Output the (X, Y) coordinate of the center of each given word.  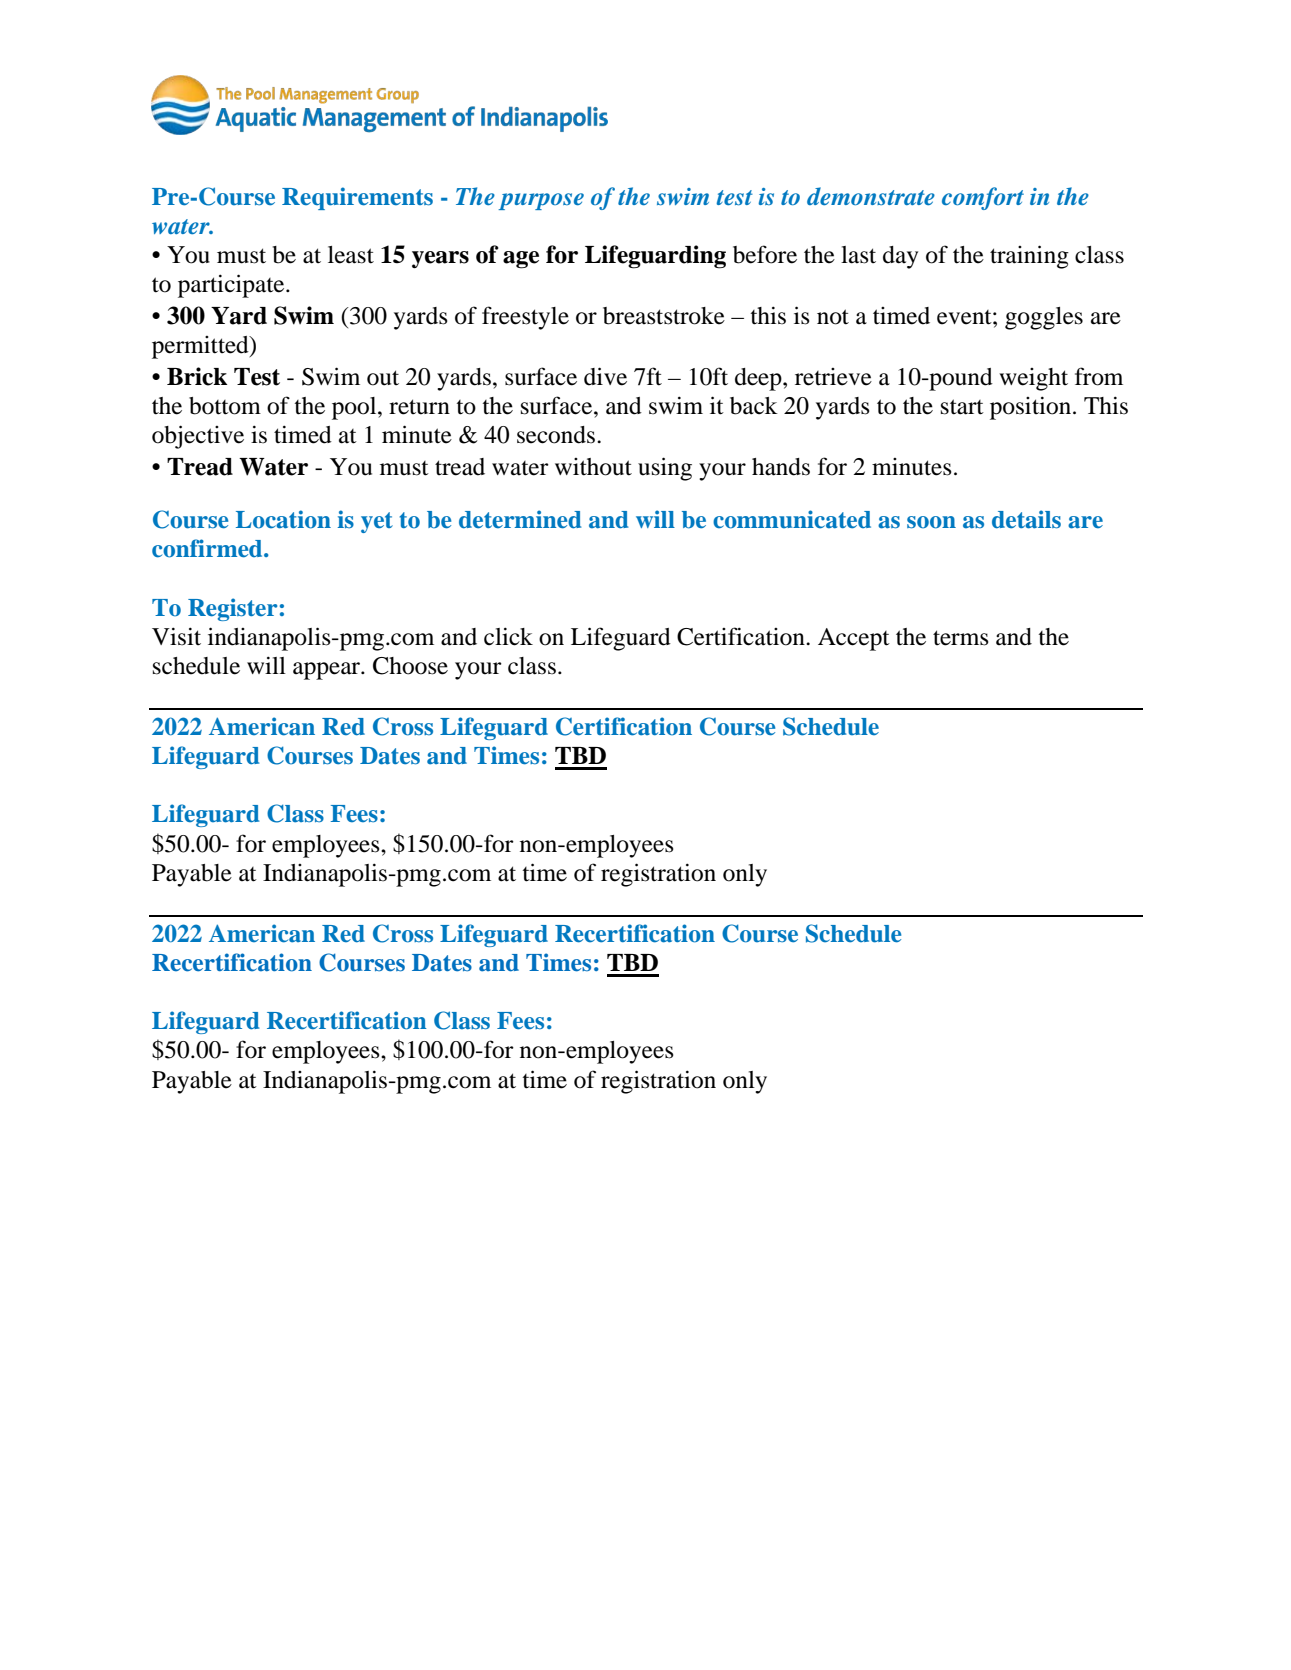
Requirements (357, 198)
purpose (541, 201)
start (962, 407)
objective (198, 437)
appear (327, 671)
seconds (557, 435)
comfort (983, 198)
